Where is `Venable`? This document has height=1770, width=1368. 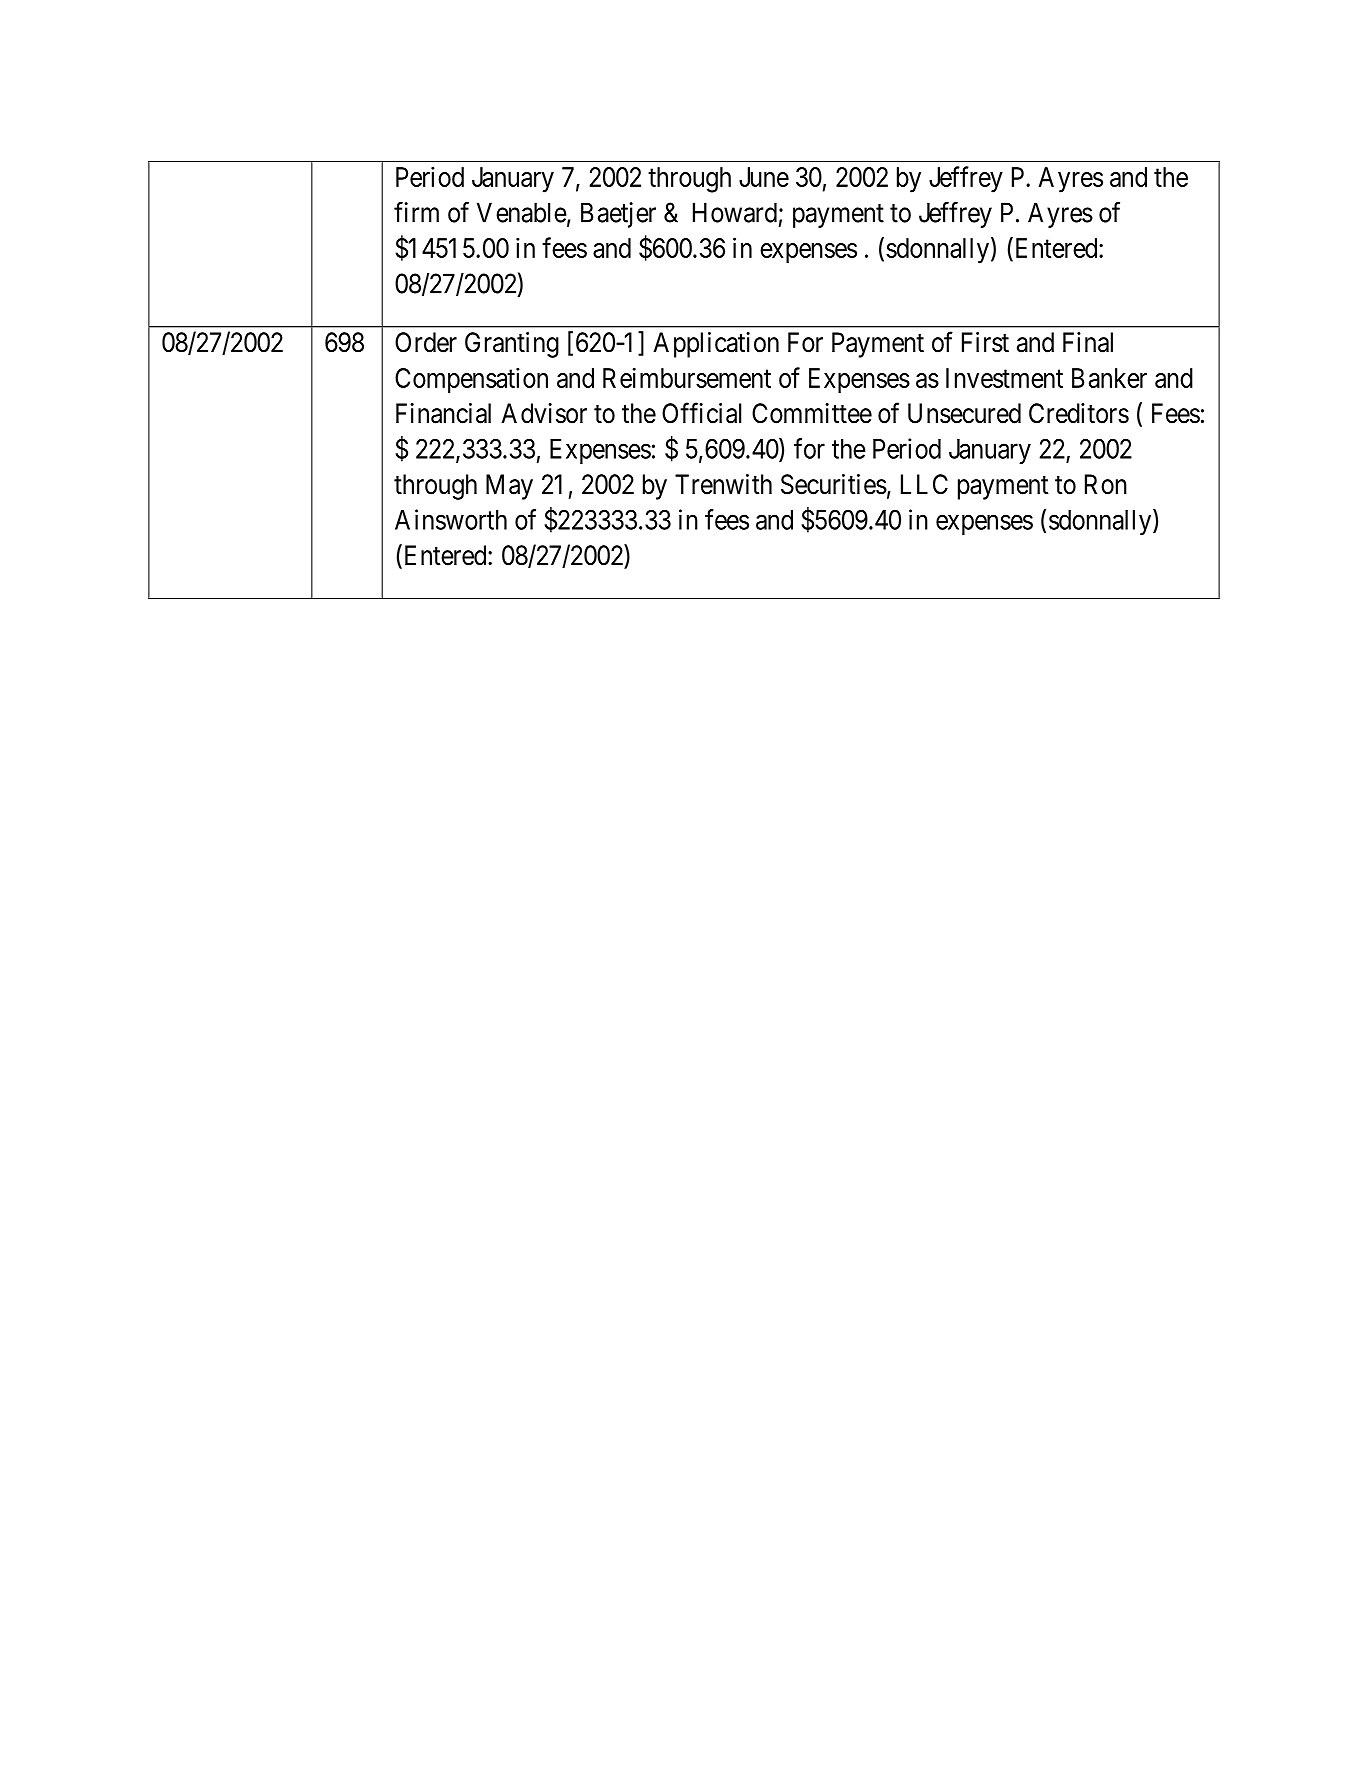
Venable is located at coordinates (522, 212).
